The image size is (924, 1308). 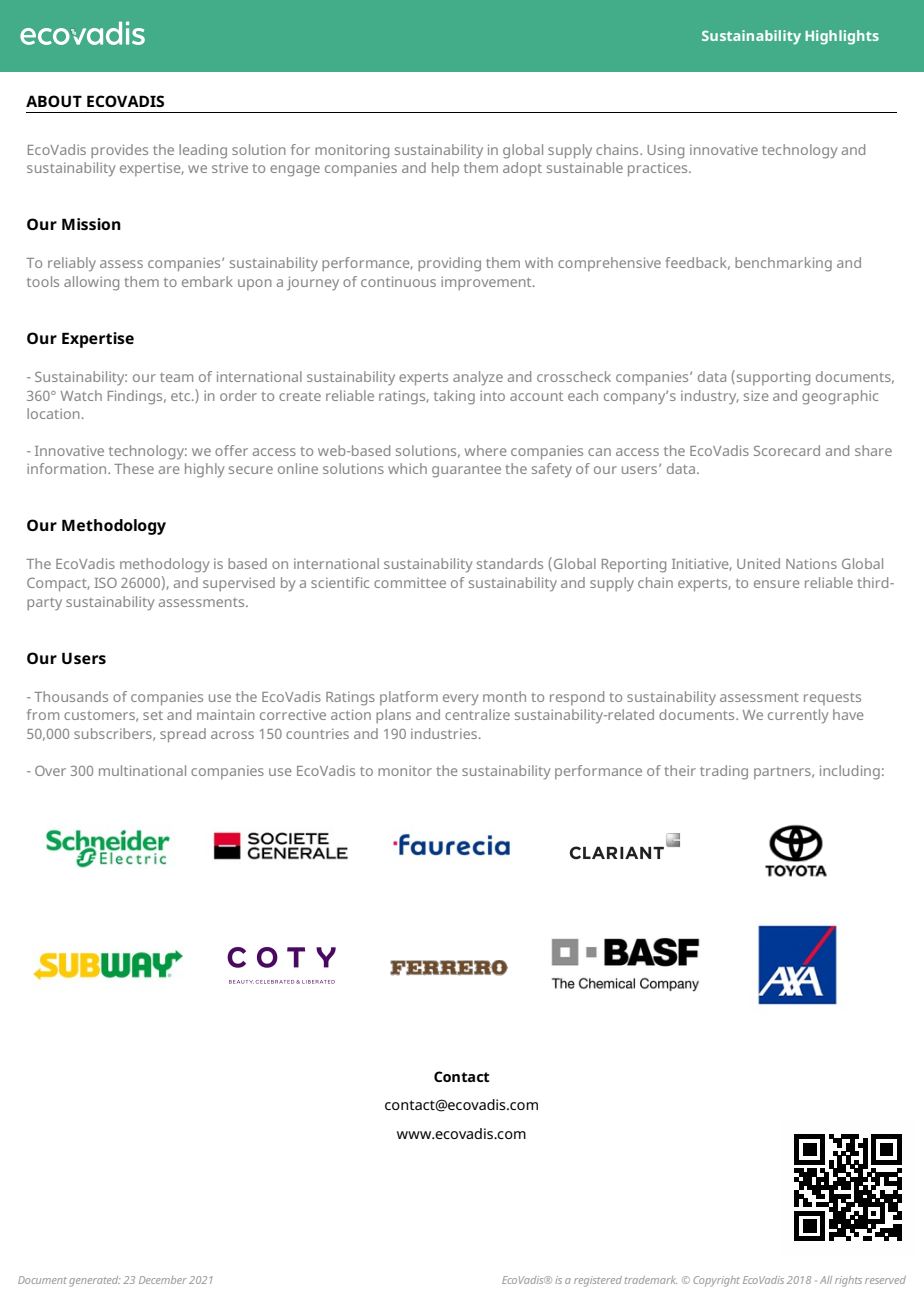 I want to click on improvement, so click(x=487, y=283).
